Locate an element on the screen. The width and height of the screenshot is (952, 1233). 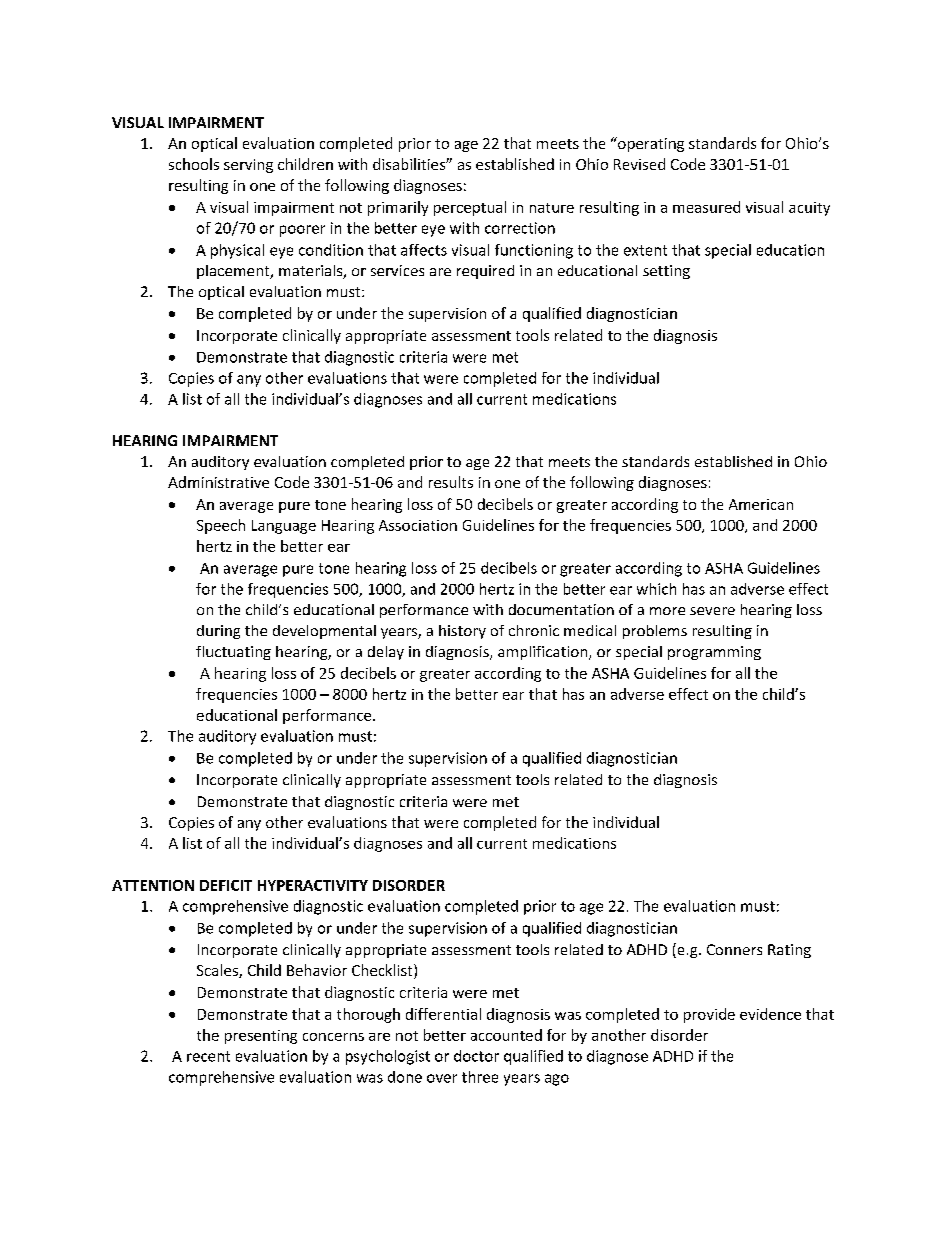
perceptual is located at coordinates (470, 208).
